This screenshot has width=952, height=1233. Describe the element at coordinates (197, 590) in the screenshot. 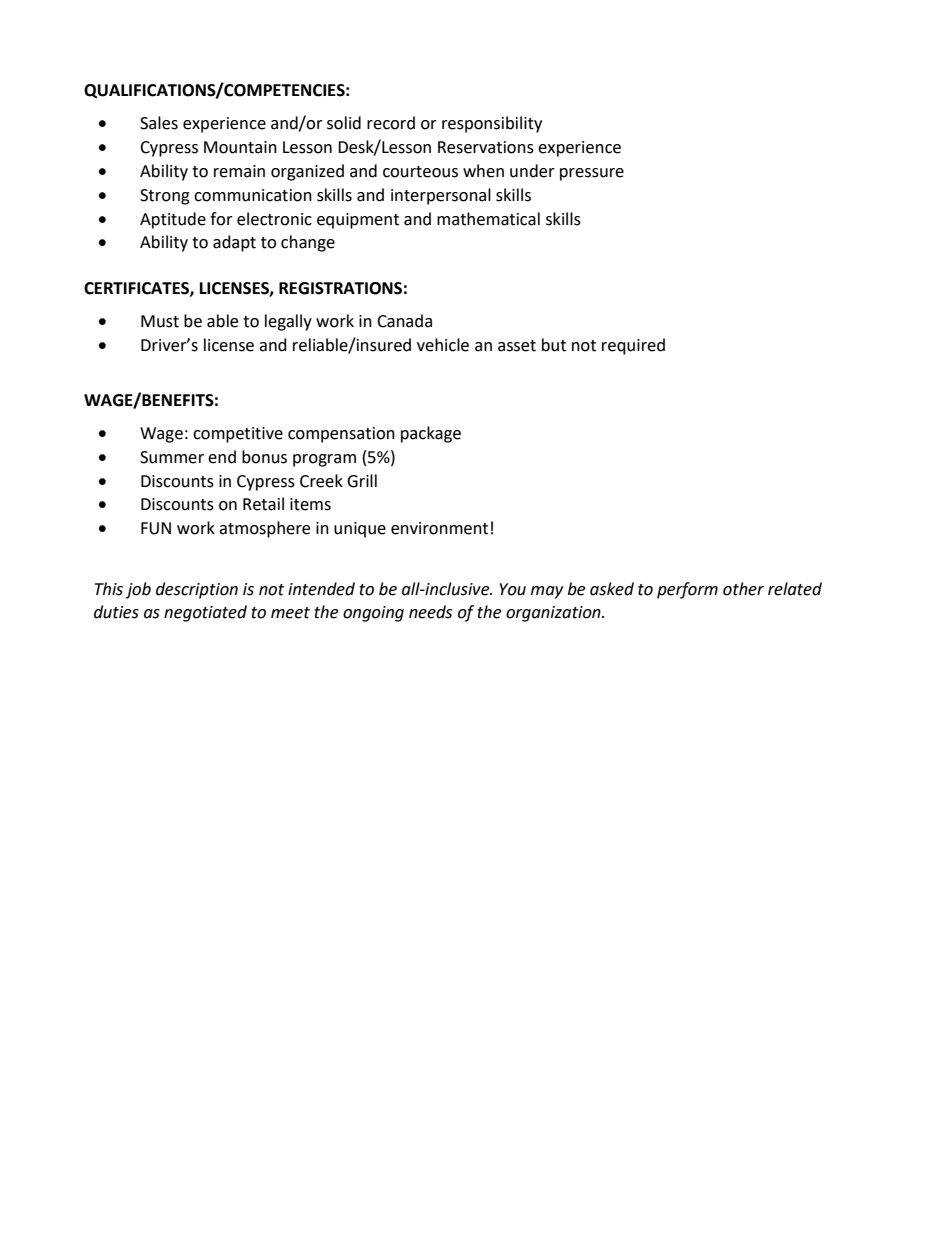

I see `description` at that location.
